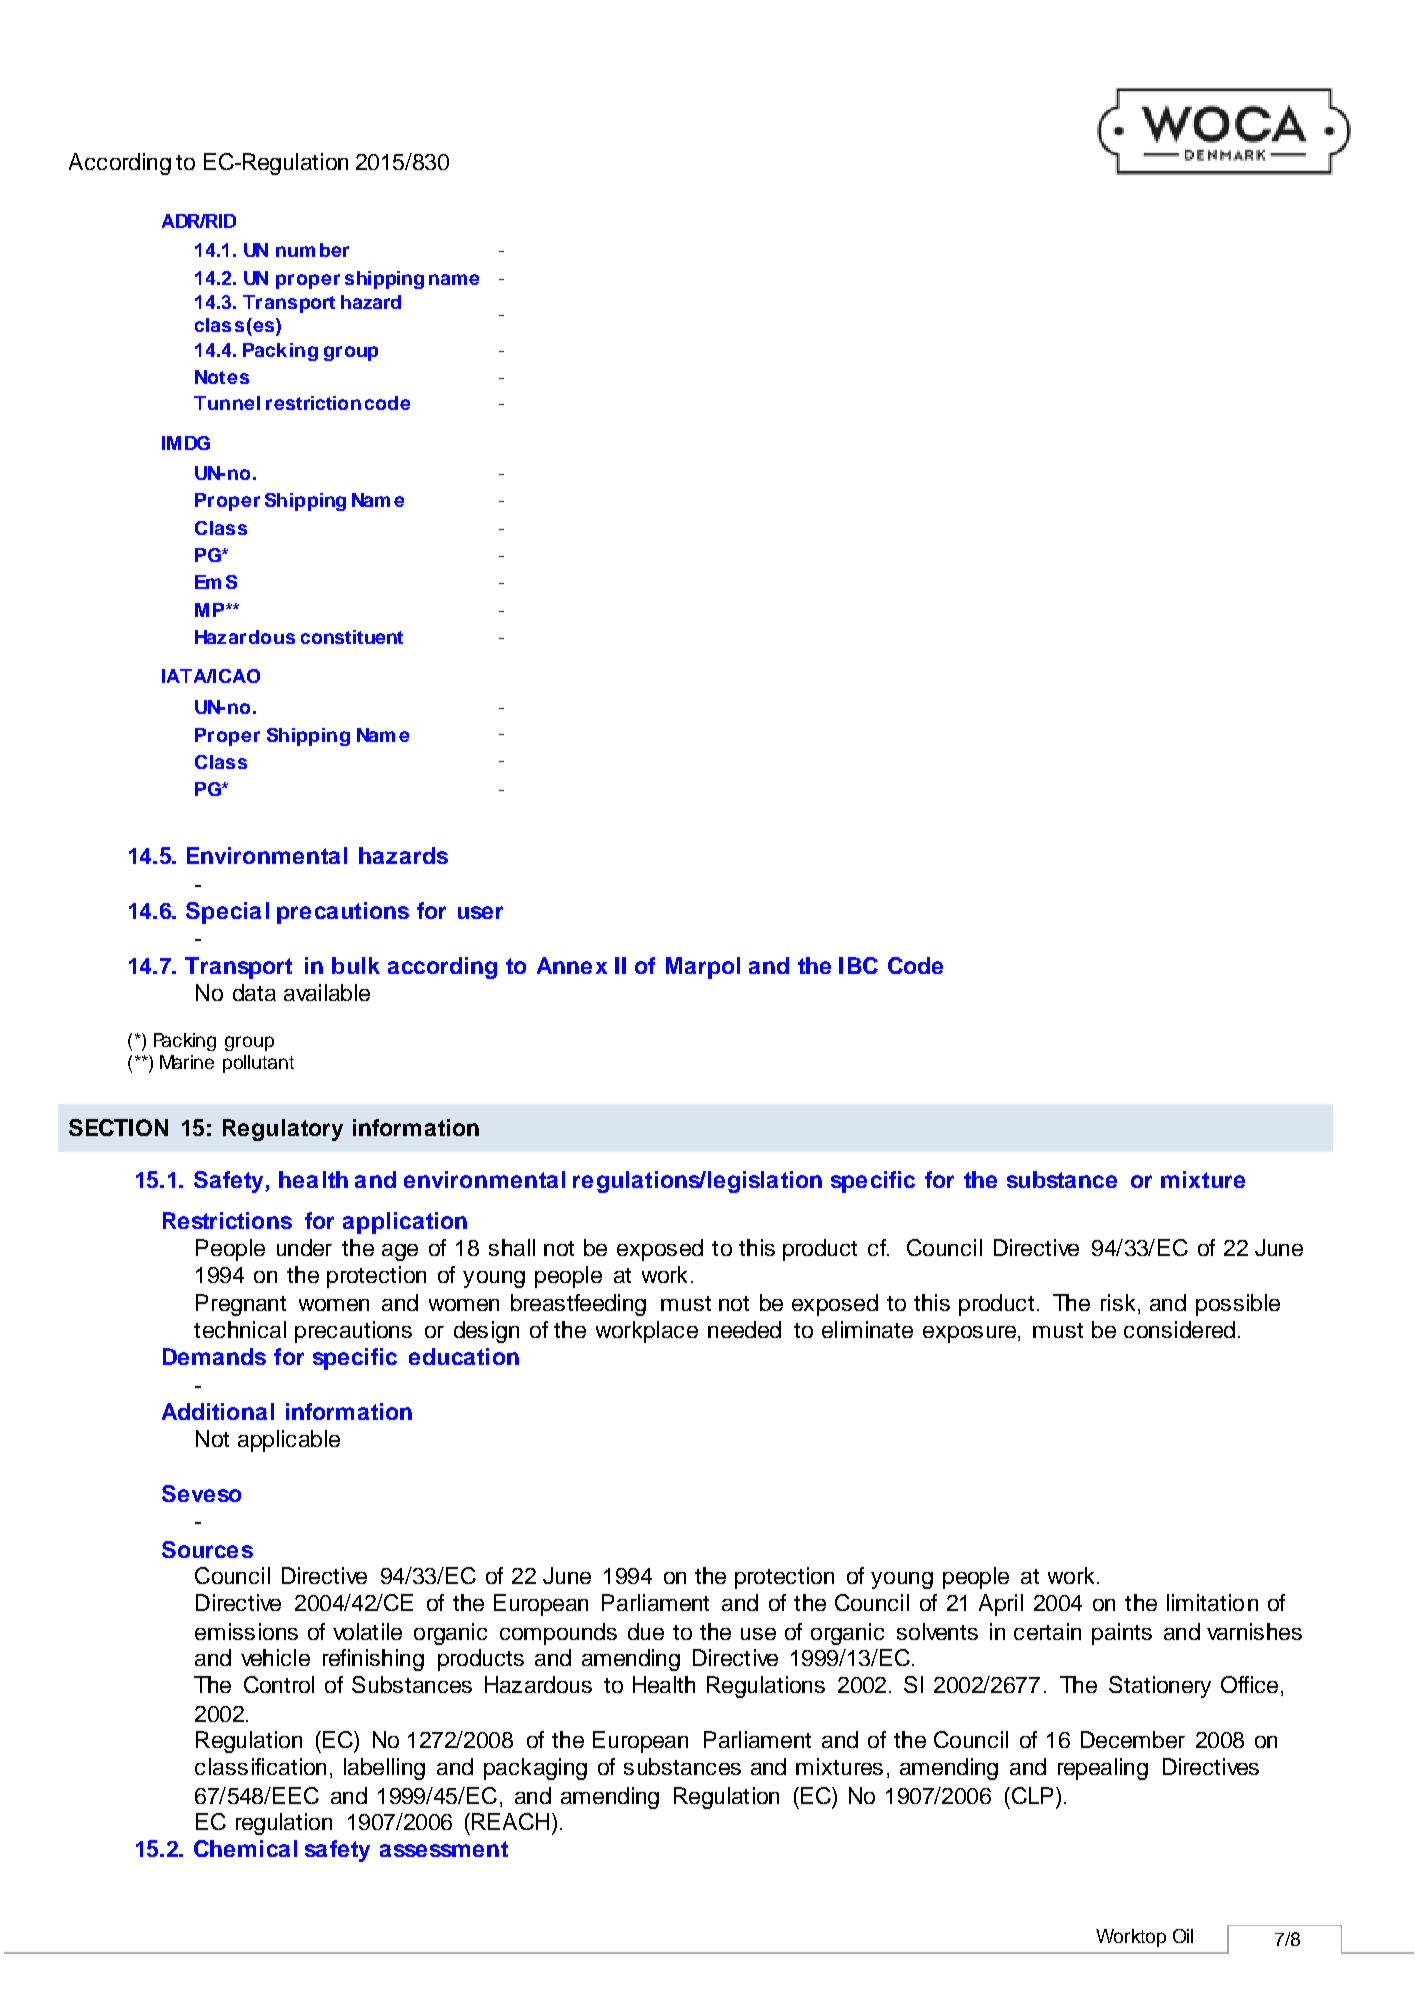 The height and width of the screenshot is (2000, 1415). What do you see at coordinates (480, 912) in the screenshot?
I see `user` at bounding box center [480, 912].
